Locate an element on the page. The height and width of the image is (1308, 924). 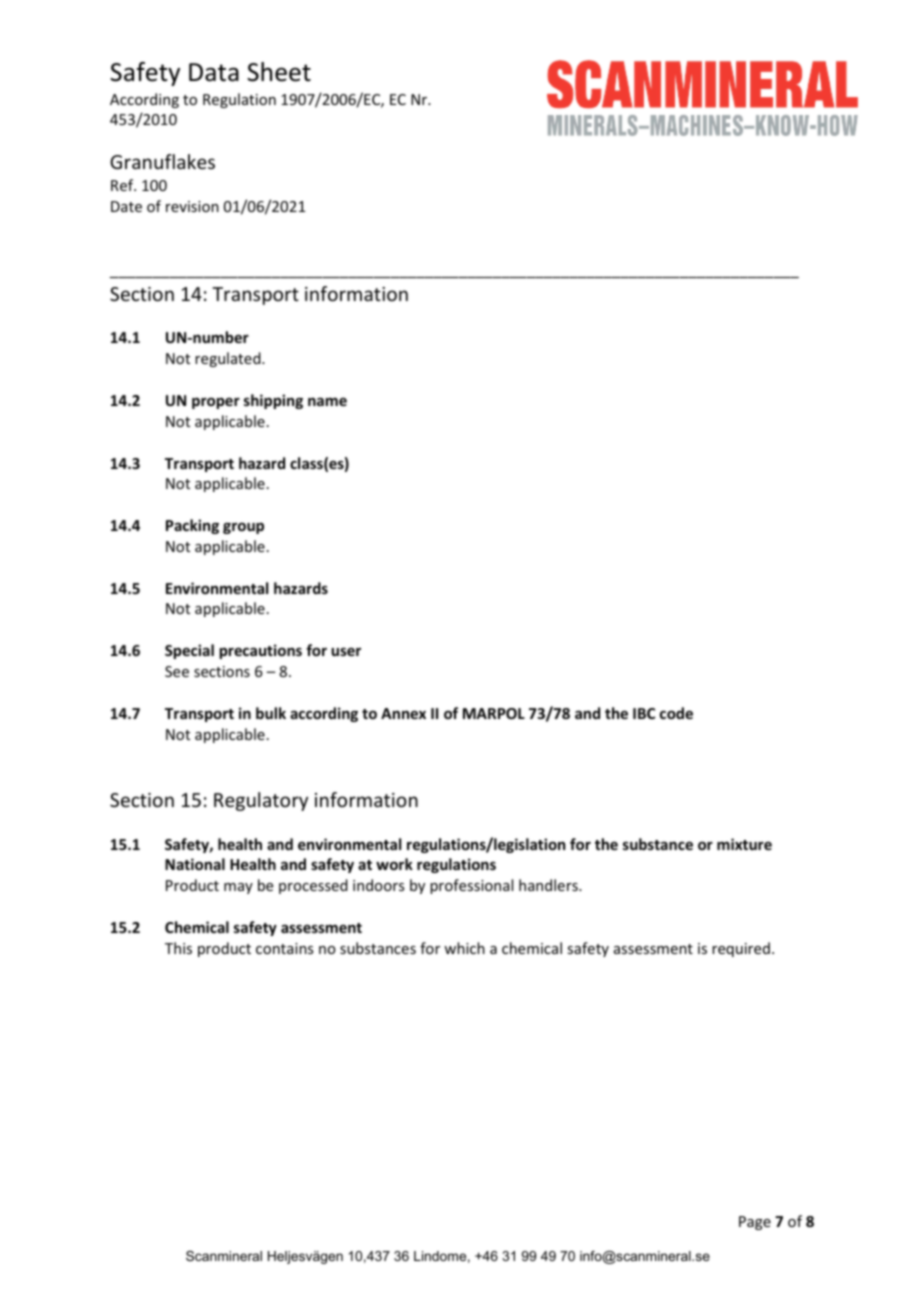
required is located at coordinates (741, 949).
